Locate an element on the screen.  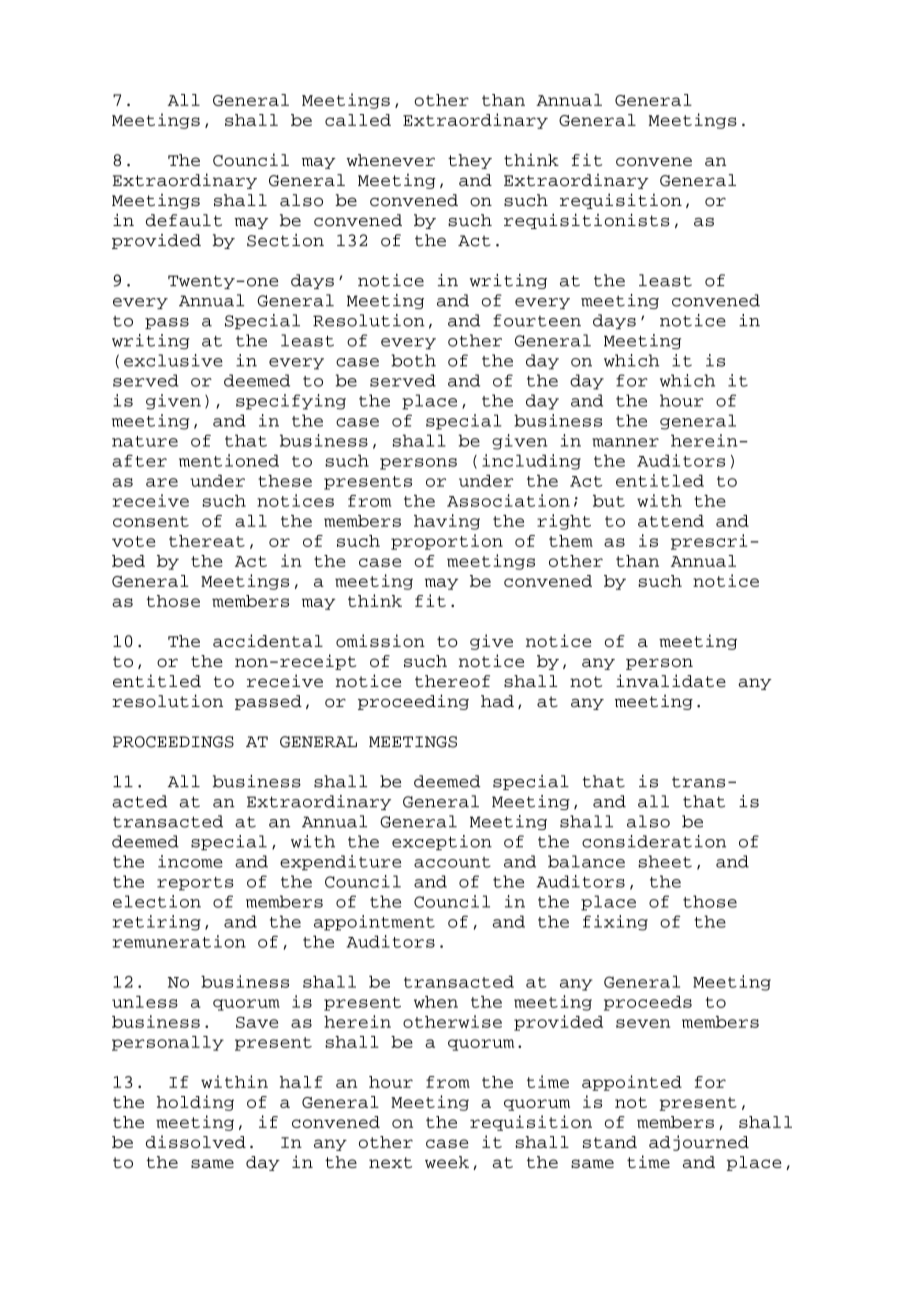
appointment is located at coordinates (374, 923).
